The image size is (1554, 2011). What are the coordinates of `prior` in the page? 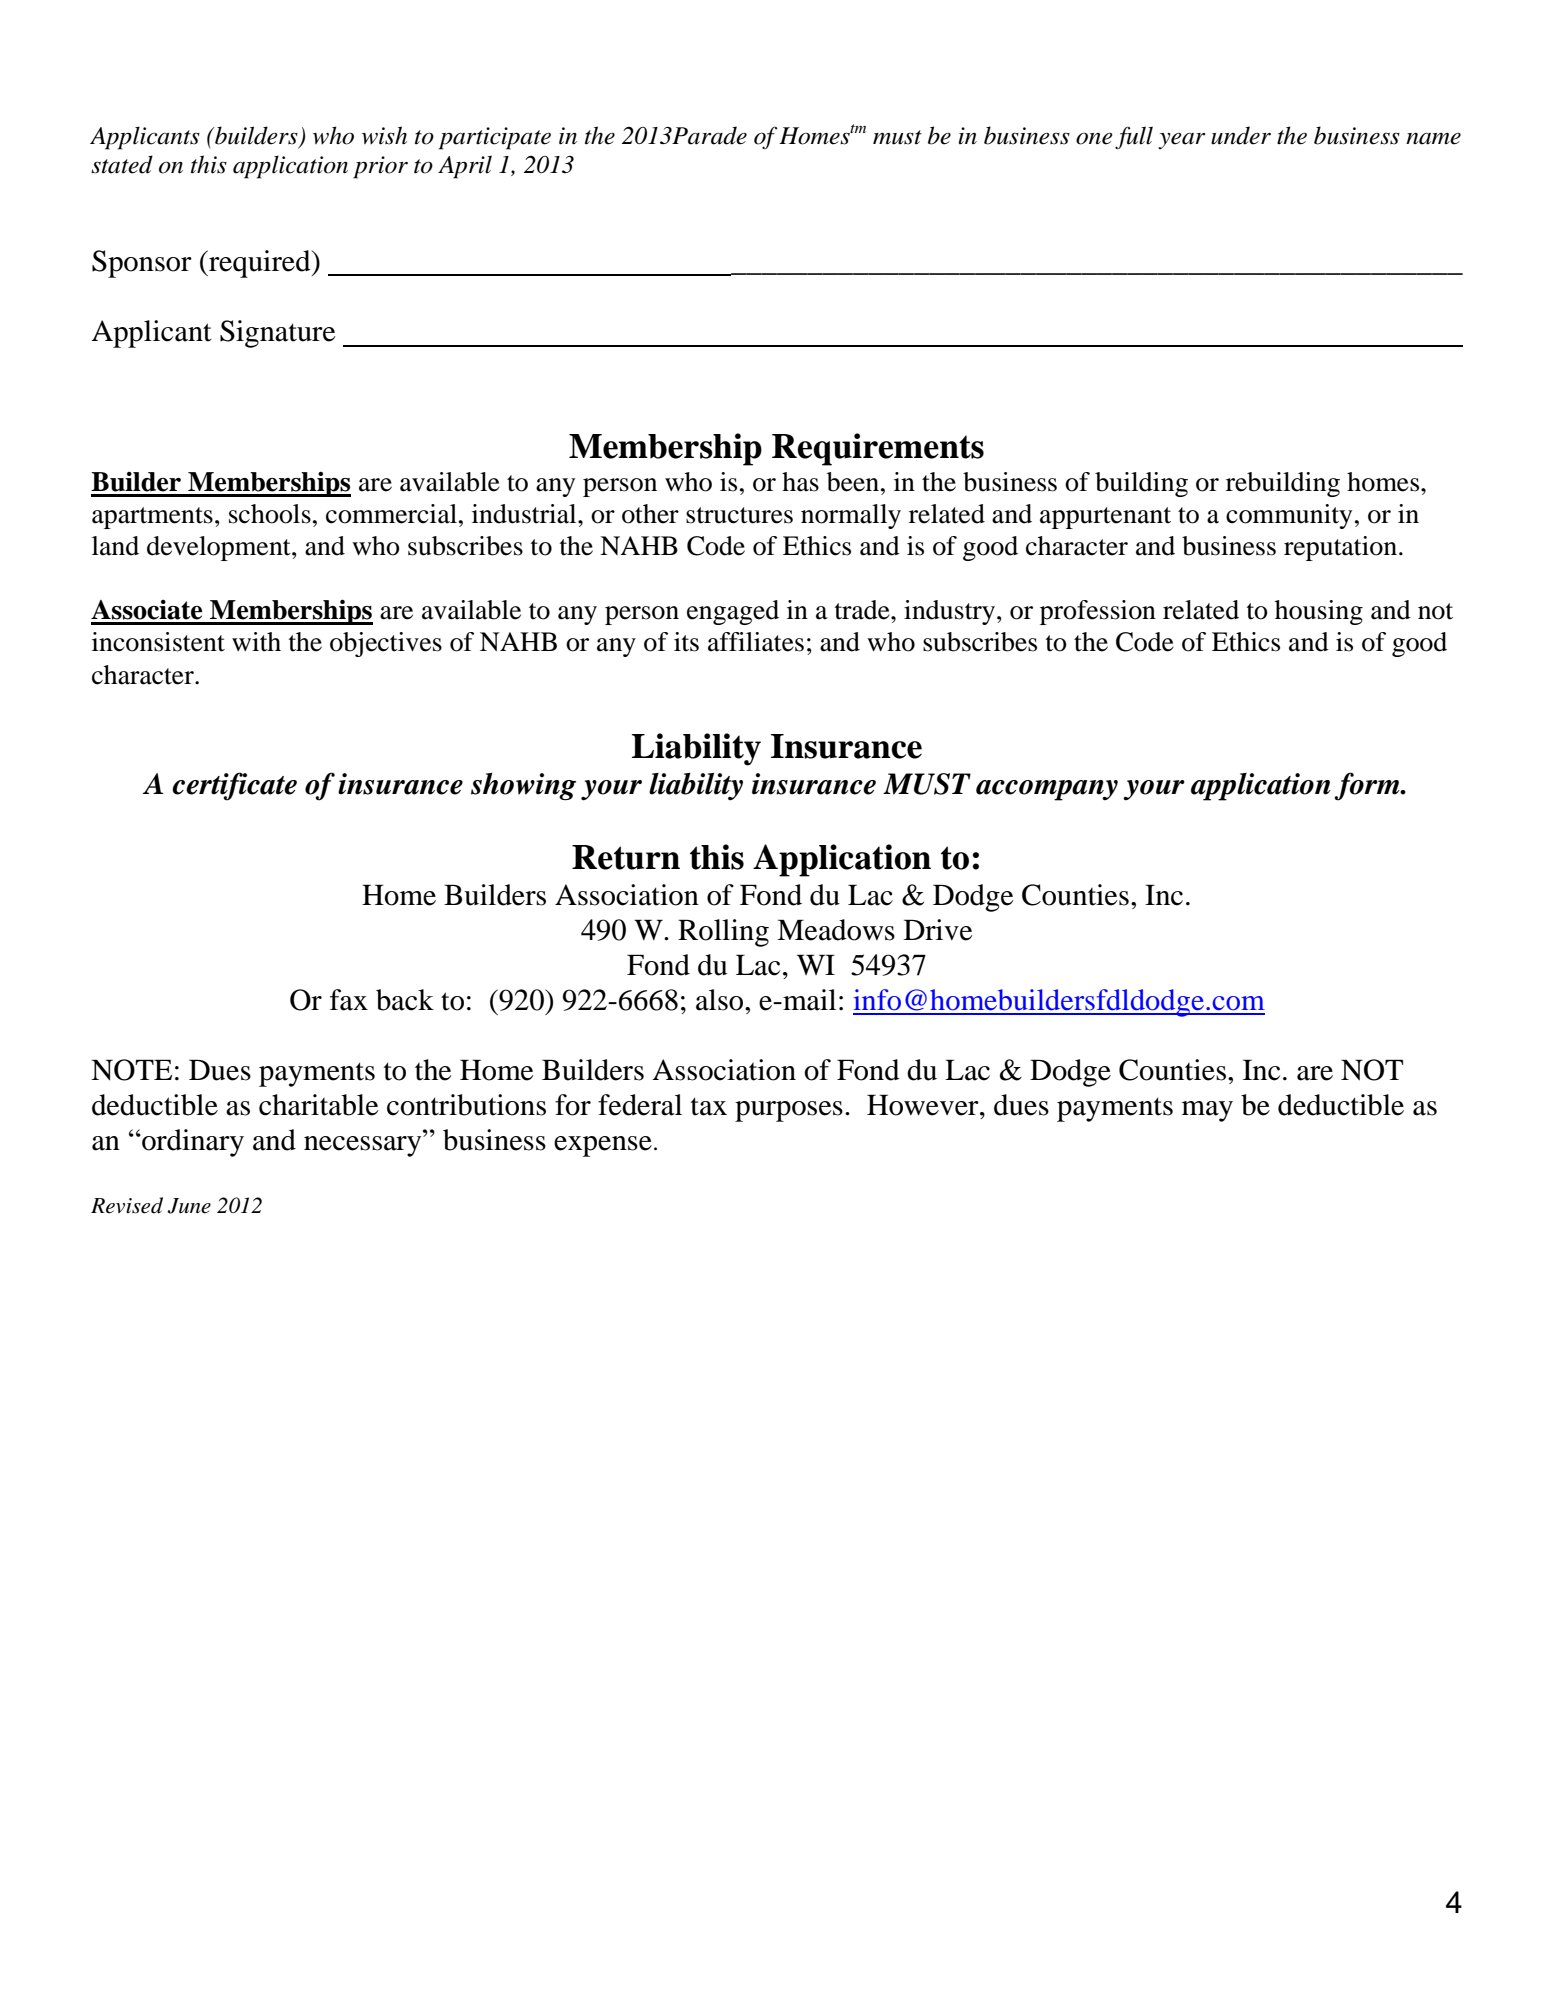 It's located at (380, 167).
